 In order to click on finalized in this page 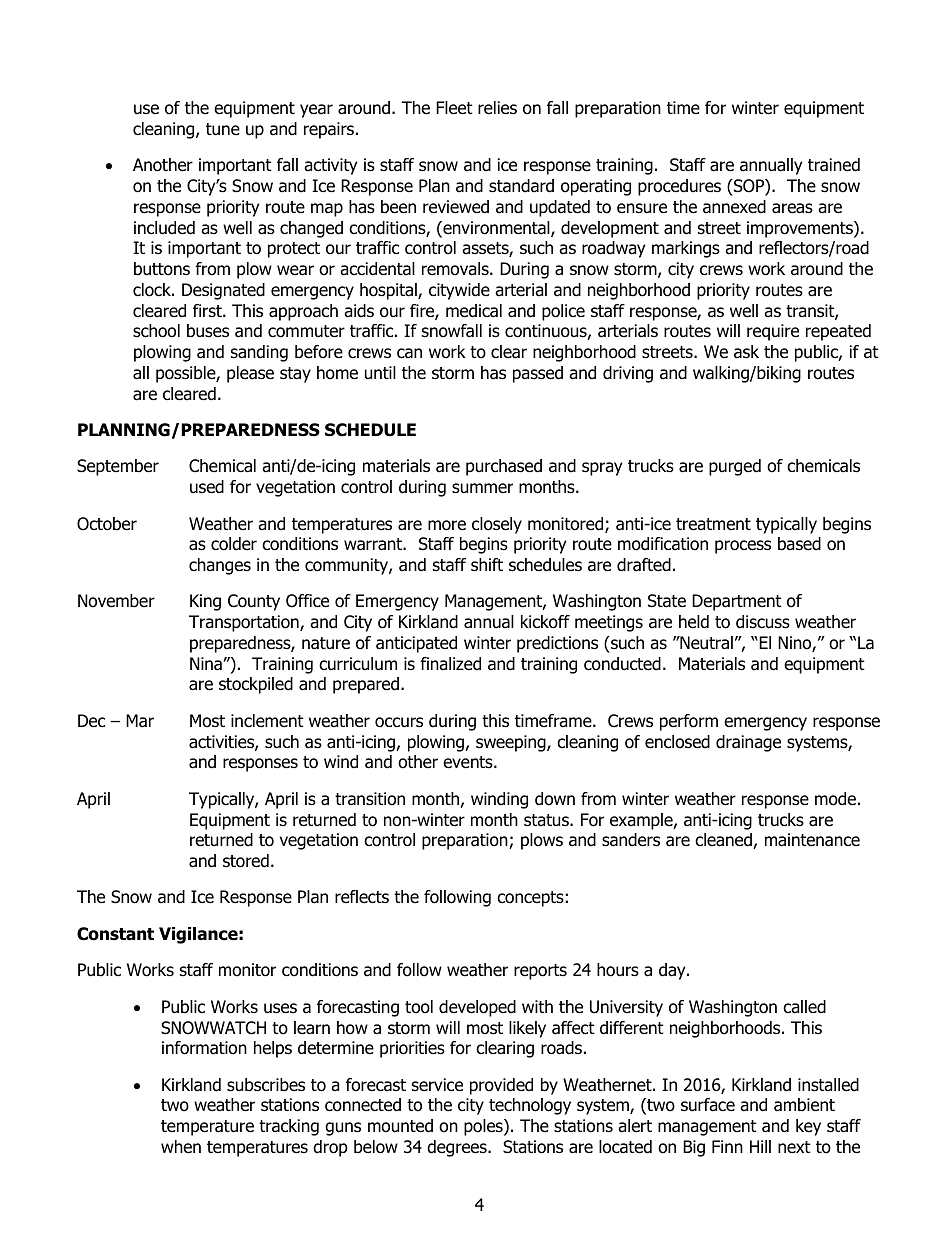, I will do `click(450, 664)`.
